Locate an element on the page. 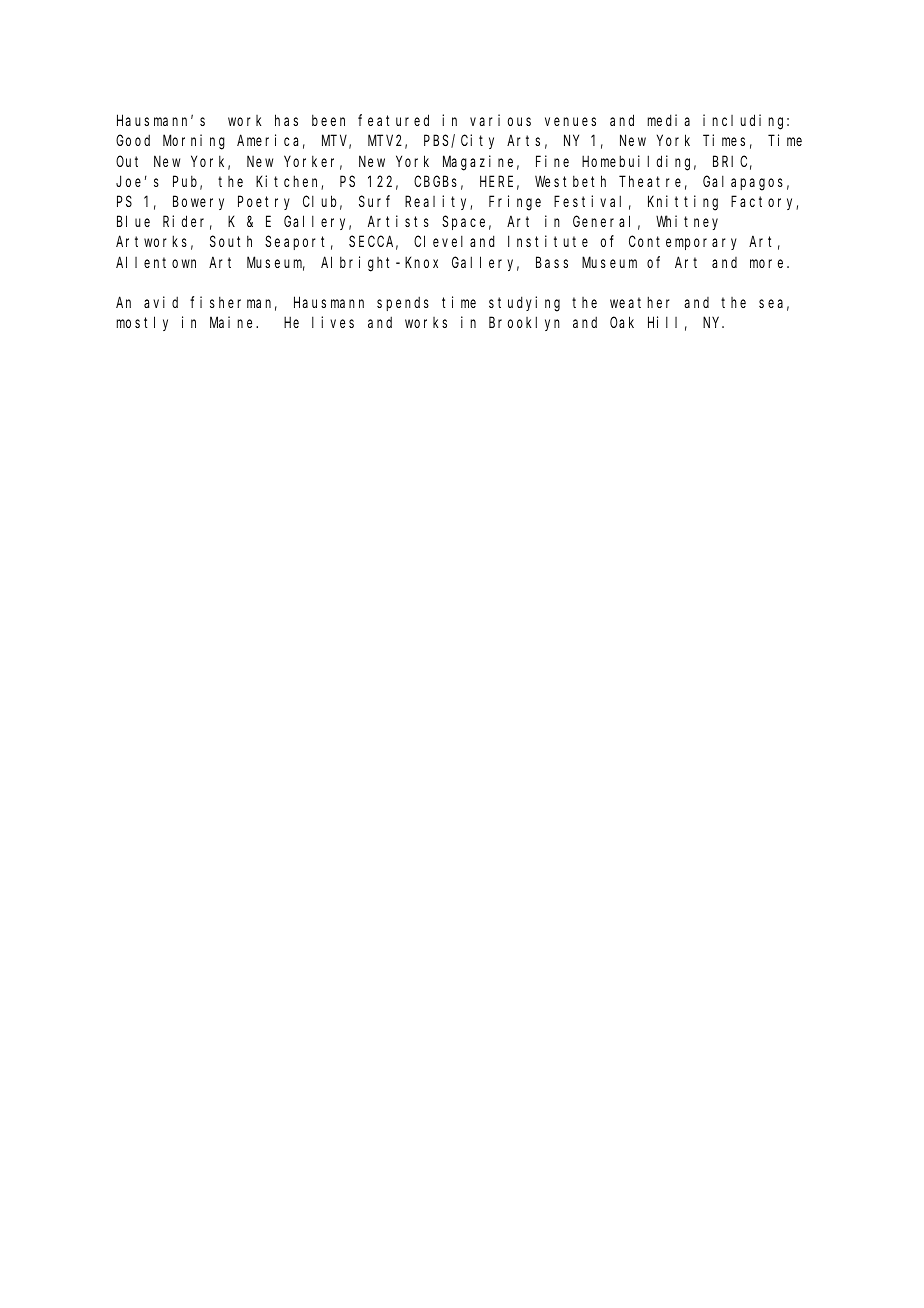  Artists is located at coordinates (398, 221).
